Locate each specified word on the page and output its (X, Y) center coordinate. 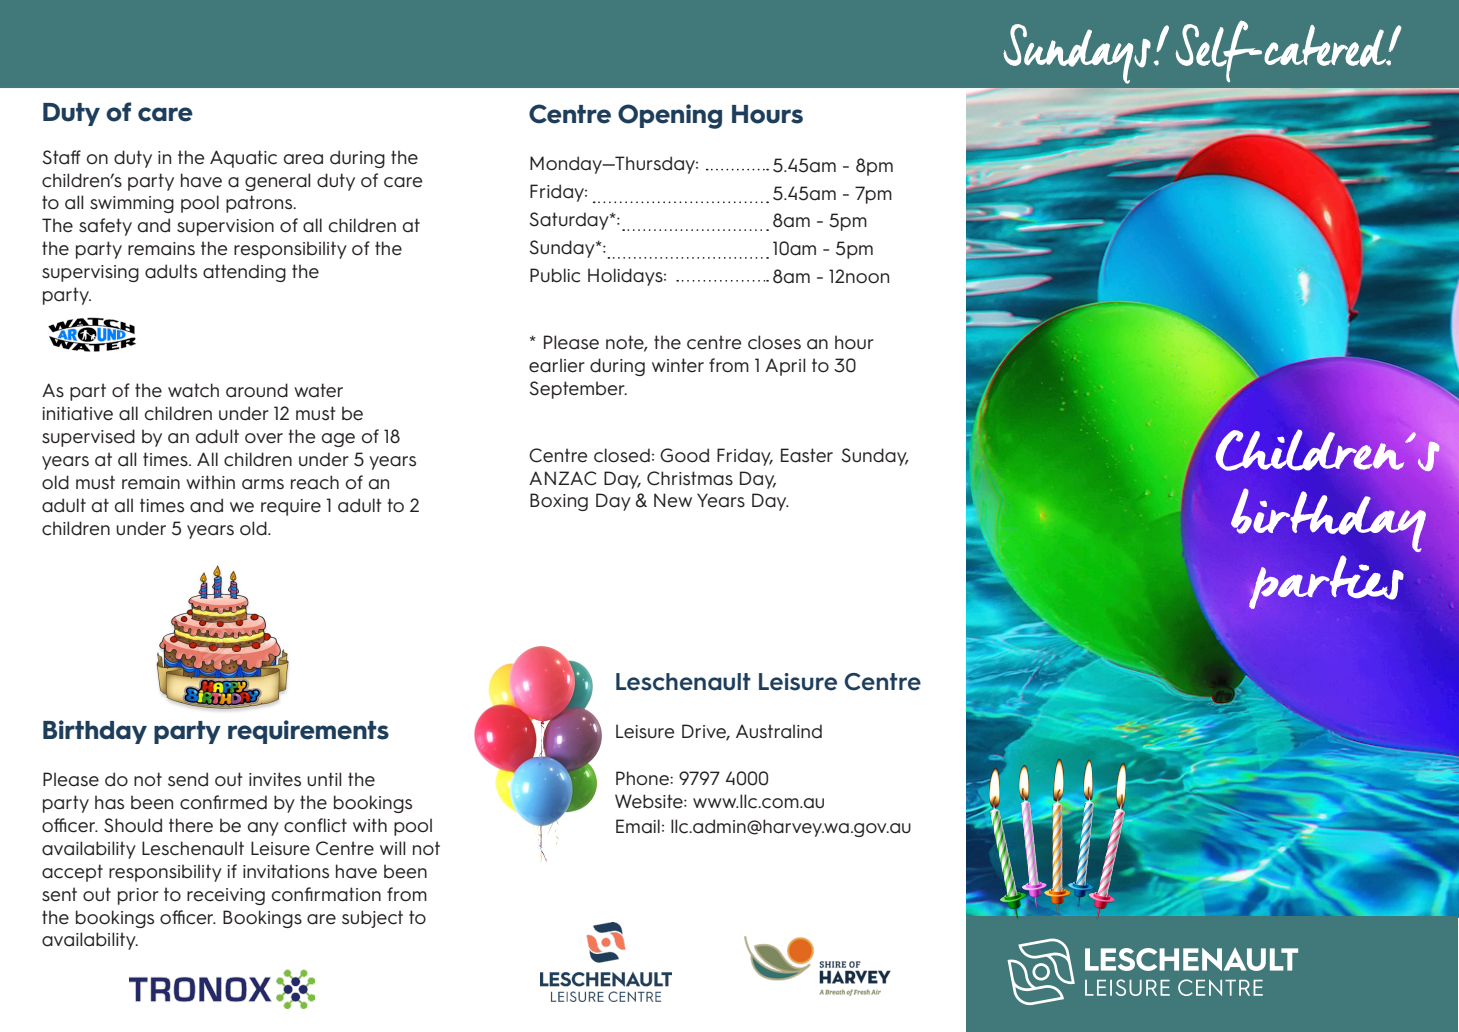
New (673, 500)
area (303, 159)
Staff (61, 157)
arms (263, 484)
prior (138, 896)
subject (372, 919)
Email (638, 826)
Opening (670, 116)
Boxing (559, 502)
